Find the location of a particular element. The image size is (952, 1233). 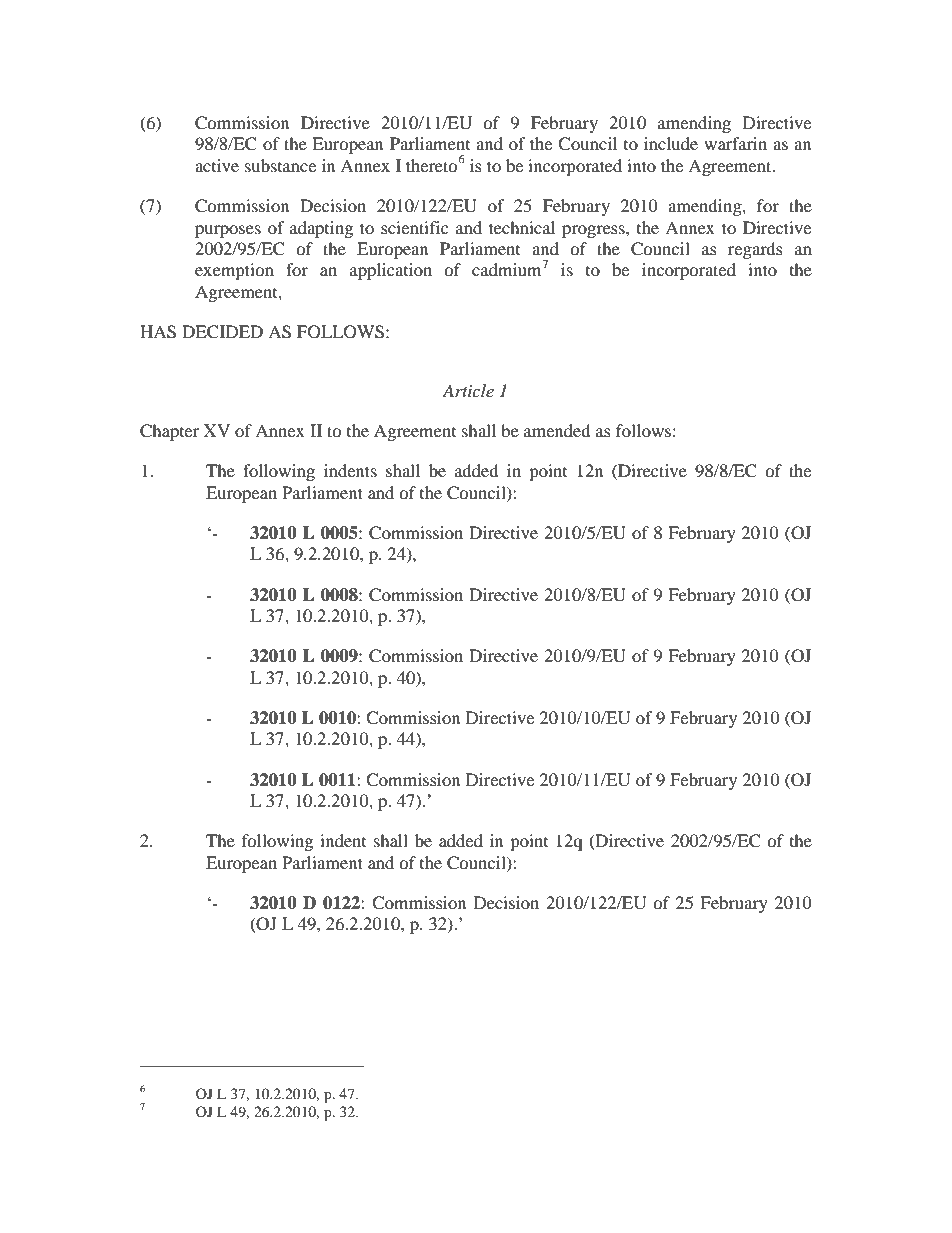

regards is located at coordinates (755, 250).
